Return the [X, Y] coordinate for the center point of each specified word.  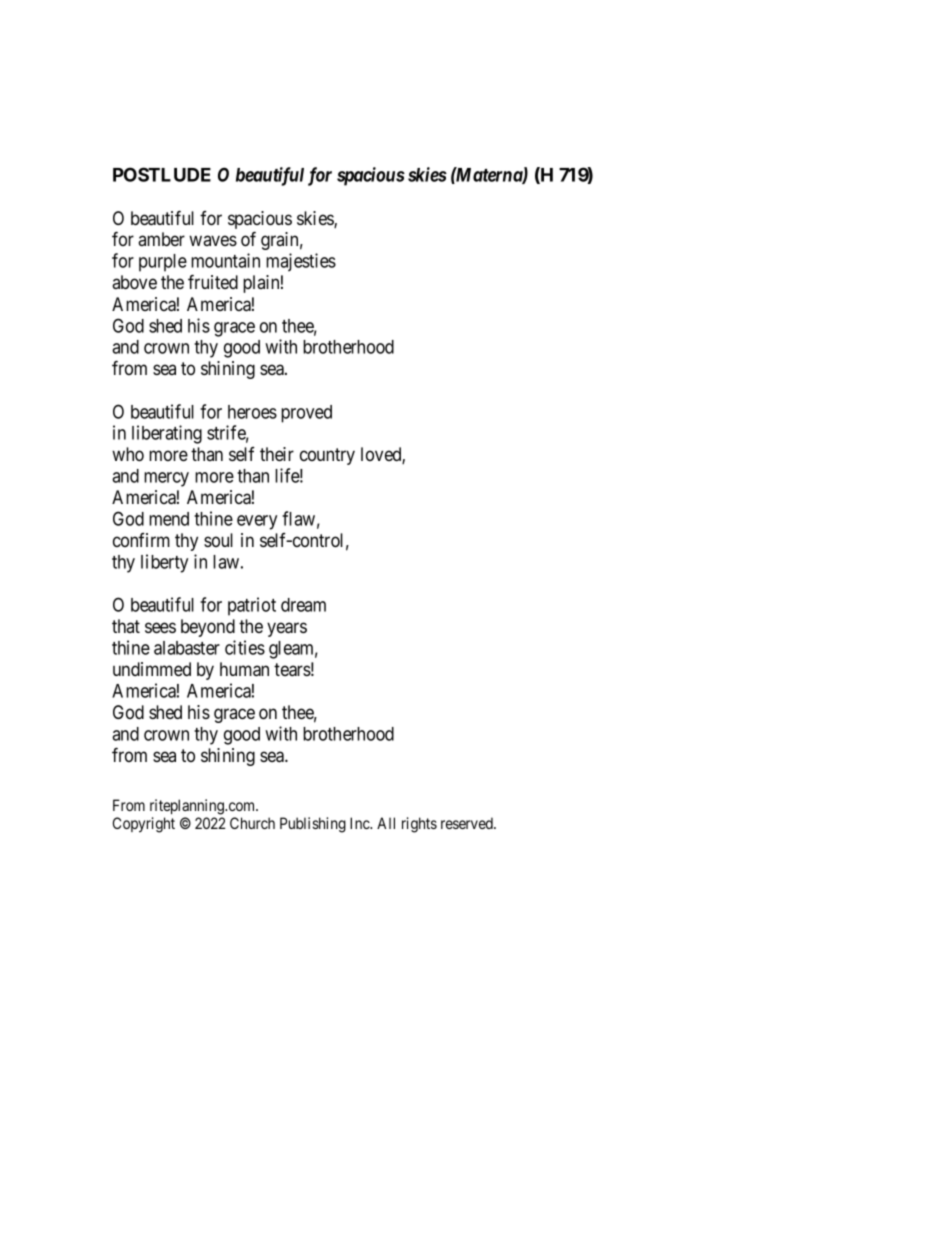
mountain [225, 260]
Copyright [144, 825]
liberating [167, 434]
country [327, 456]
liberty [164, 563]
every [257, 522]
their [277, 454]
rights [419, 825]
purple [163, 263]
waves [213, 240]
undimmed [152, 669]
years [287, 629]
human [244, 669]
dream [303, 605]
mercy [166, 479]
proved [306, 414]
